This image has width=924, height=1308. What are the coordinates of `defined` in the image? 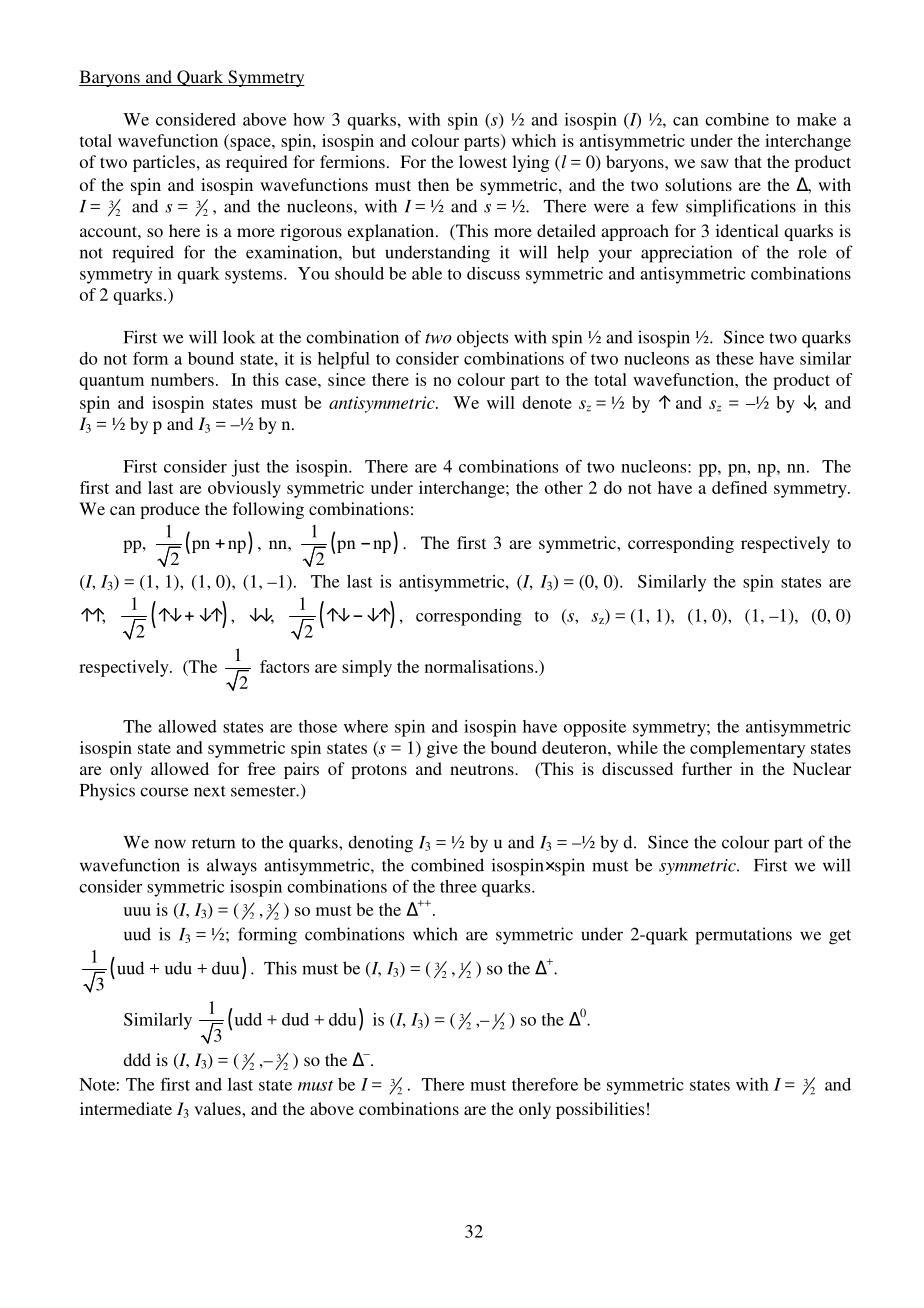 It's located at (739, 487).
